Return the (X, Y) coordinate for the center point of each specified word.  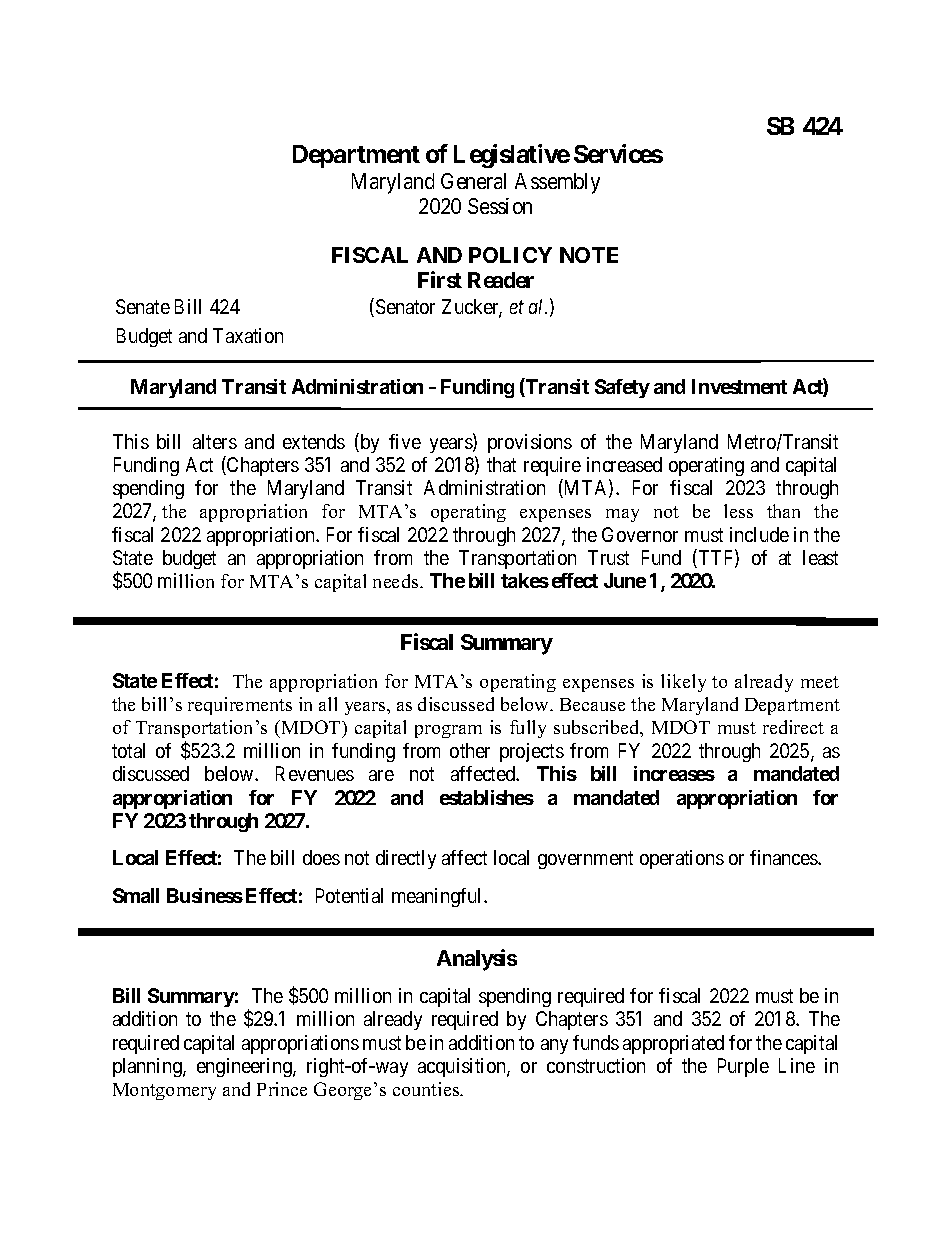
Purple (743, 1067)
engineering (245, 1067)
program (448, 731)
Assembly (557, 183)
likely (683, 683)
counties (427, 1089)
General (473, 181)
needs (397, 581)
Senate (143, 306)
